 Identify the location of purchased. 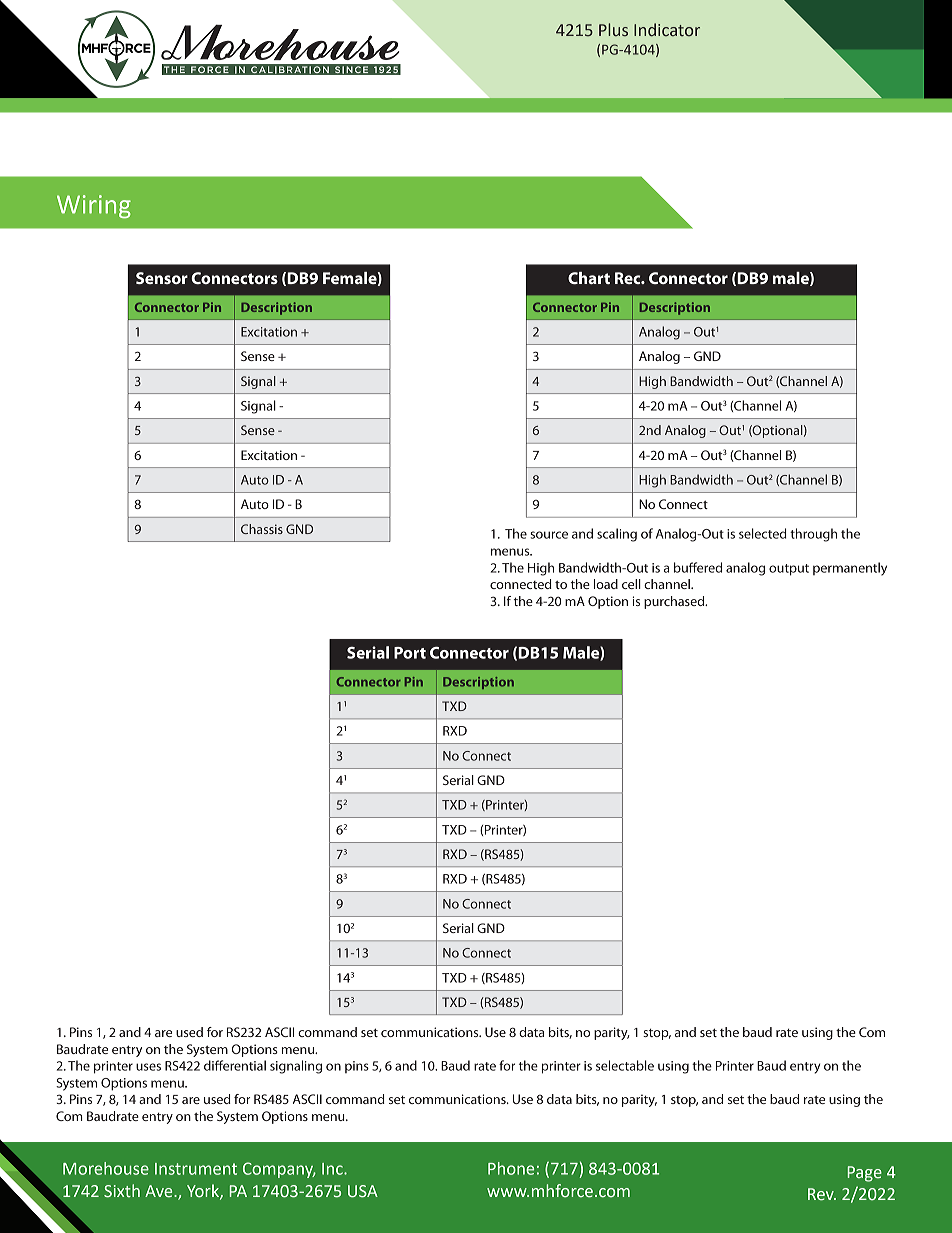
(675, 602).
